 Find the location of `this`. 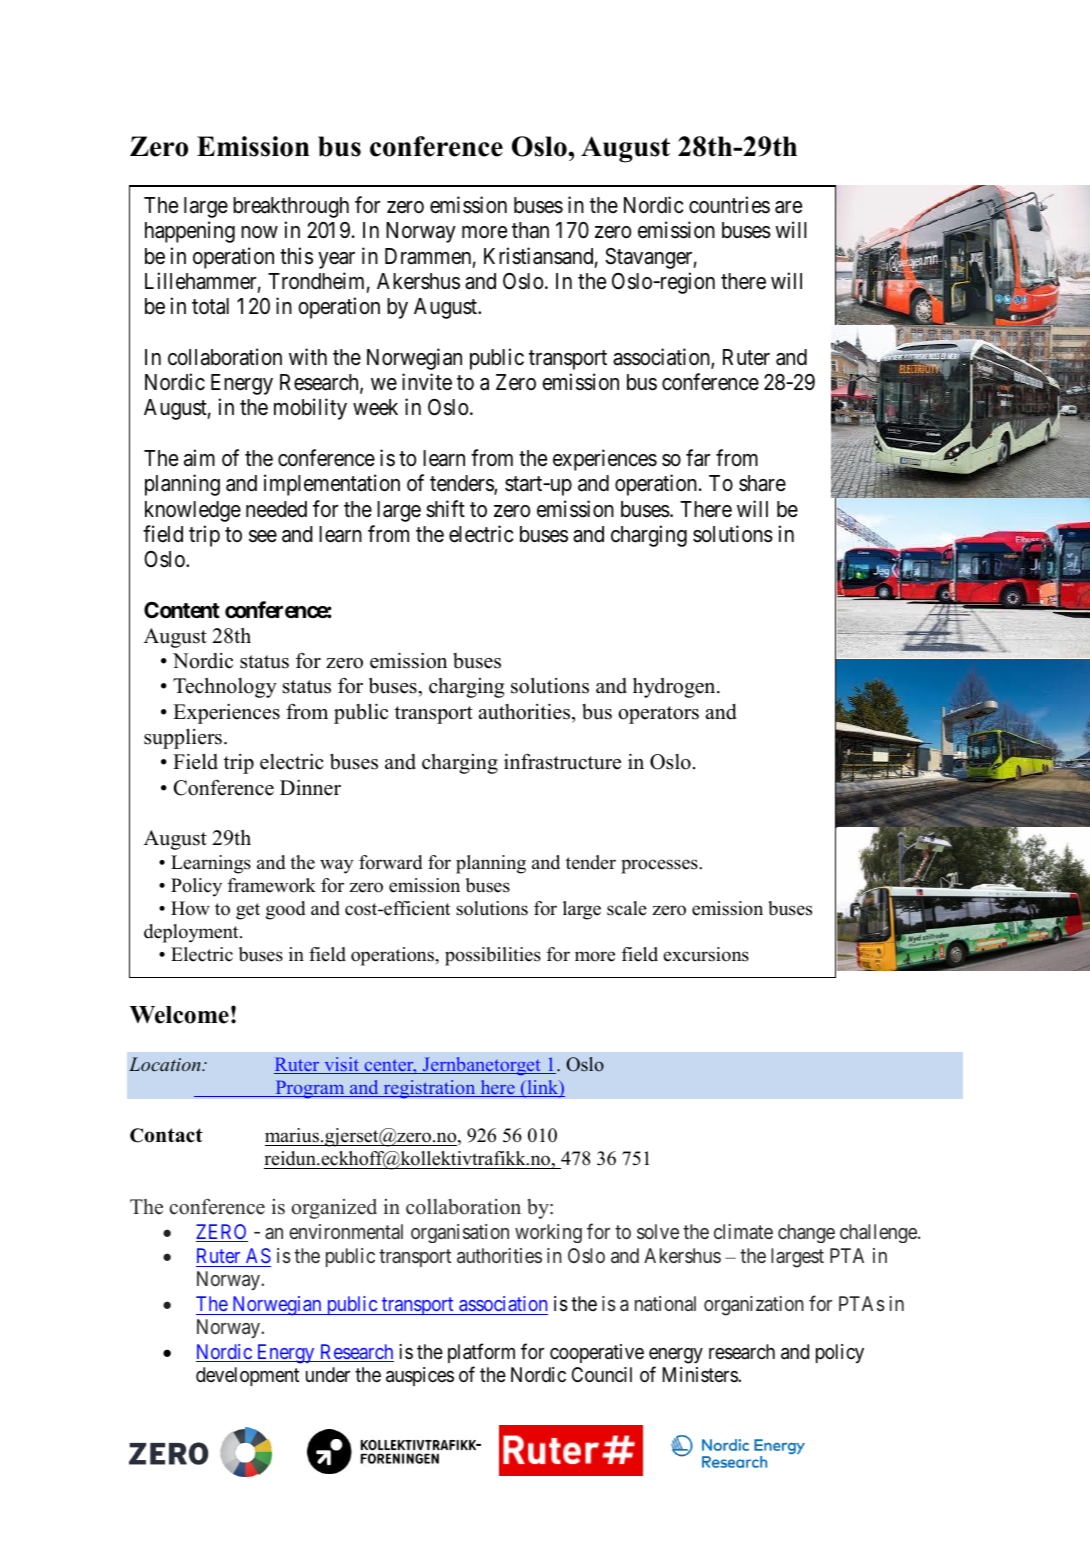

this is located at coordinates (296, 256).
